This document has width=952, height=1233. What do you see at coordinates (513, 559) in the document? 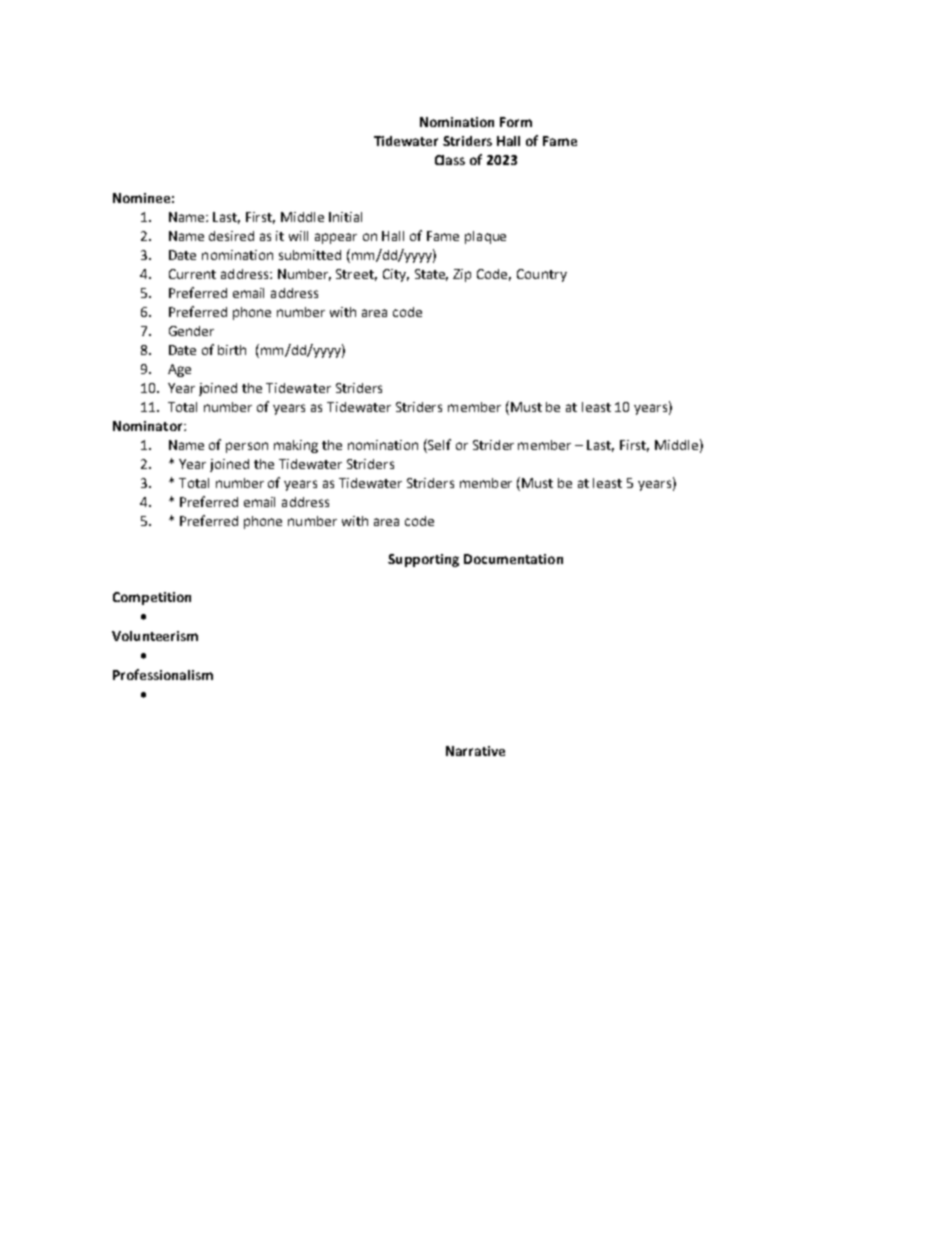
I see `Documentation` at bounding box center [513, 559].
